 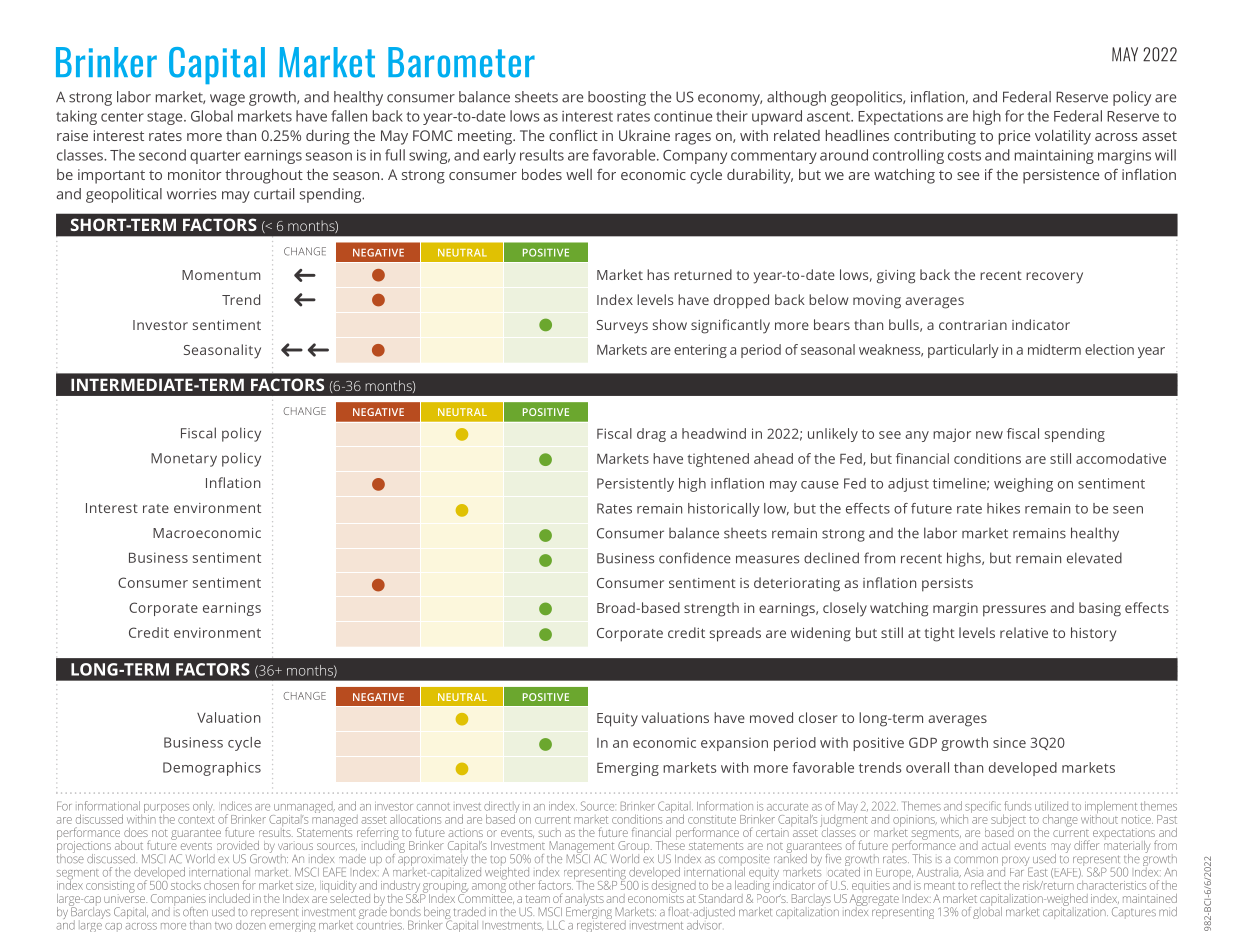 What do you see at coordinates (695, 558) in the screenshot?
I see `confidence` at bounding box center [695, 558].
